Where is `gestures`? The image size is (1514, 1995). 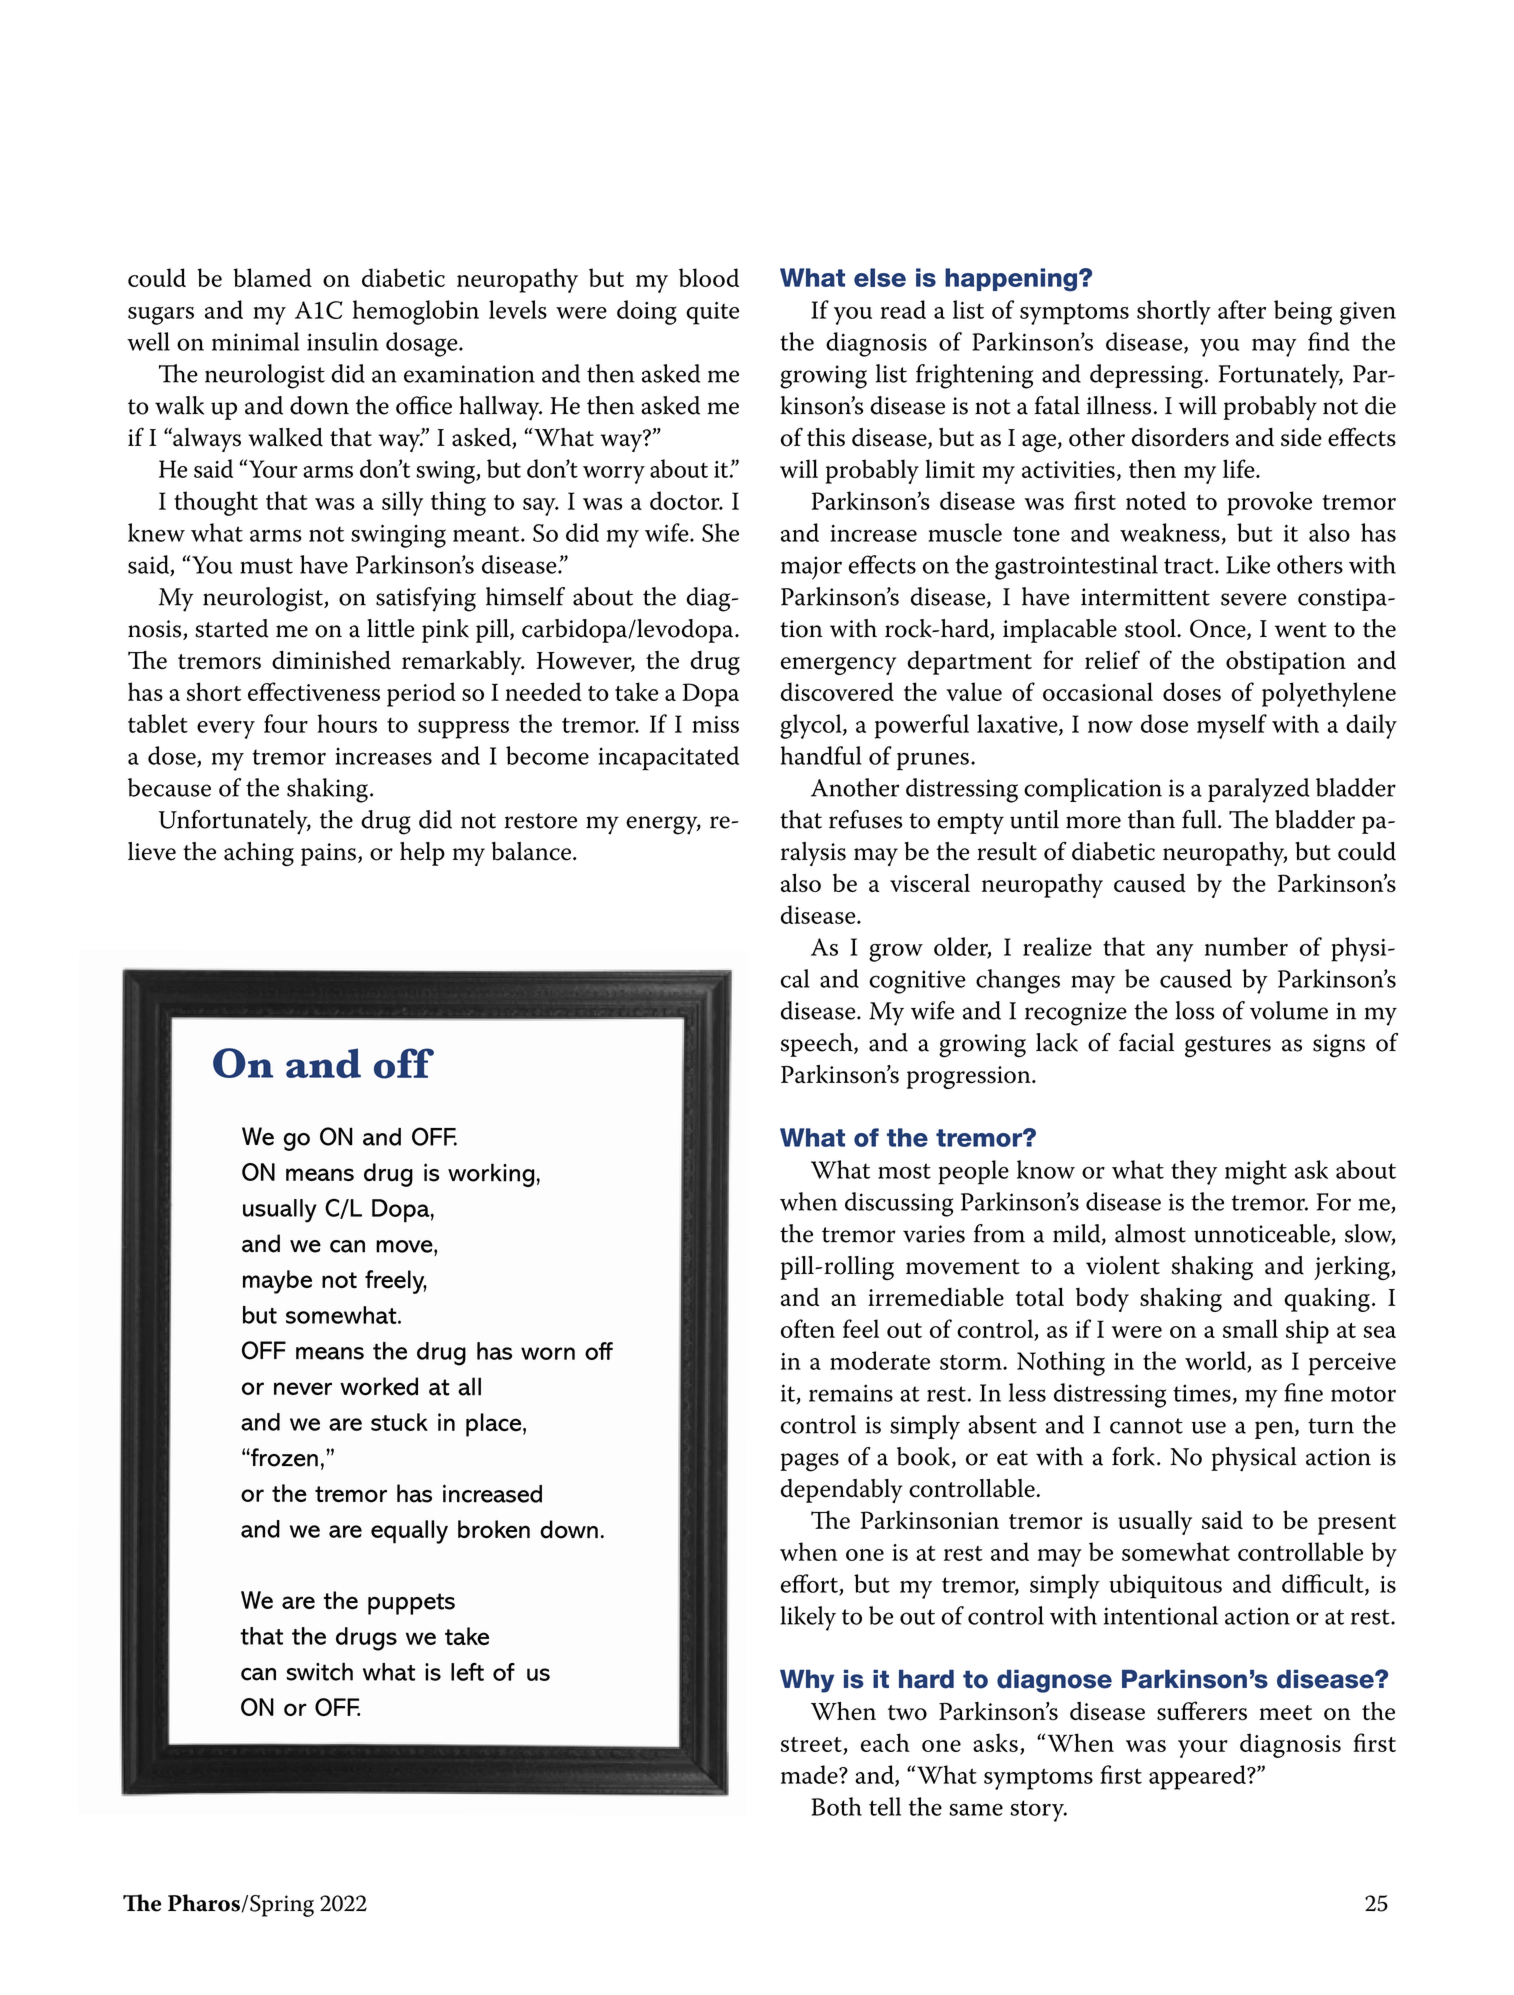
gestures is located at coordinates (1228, 1047).
